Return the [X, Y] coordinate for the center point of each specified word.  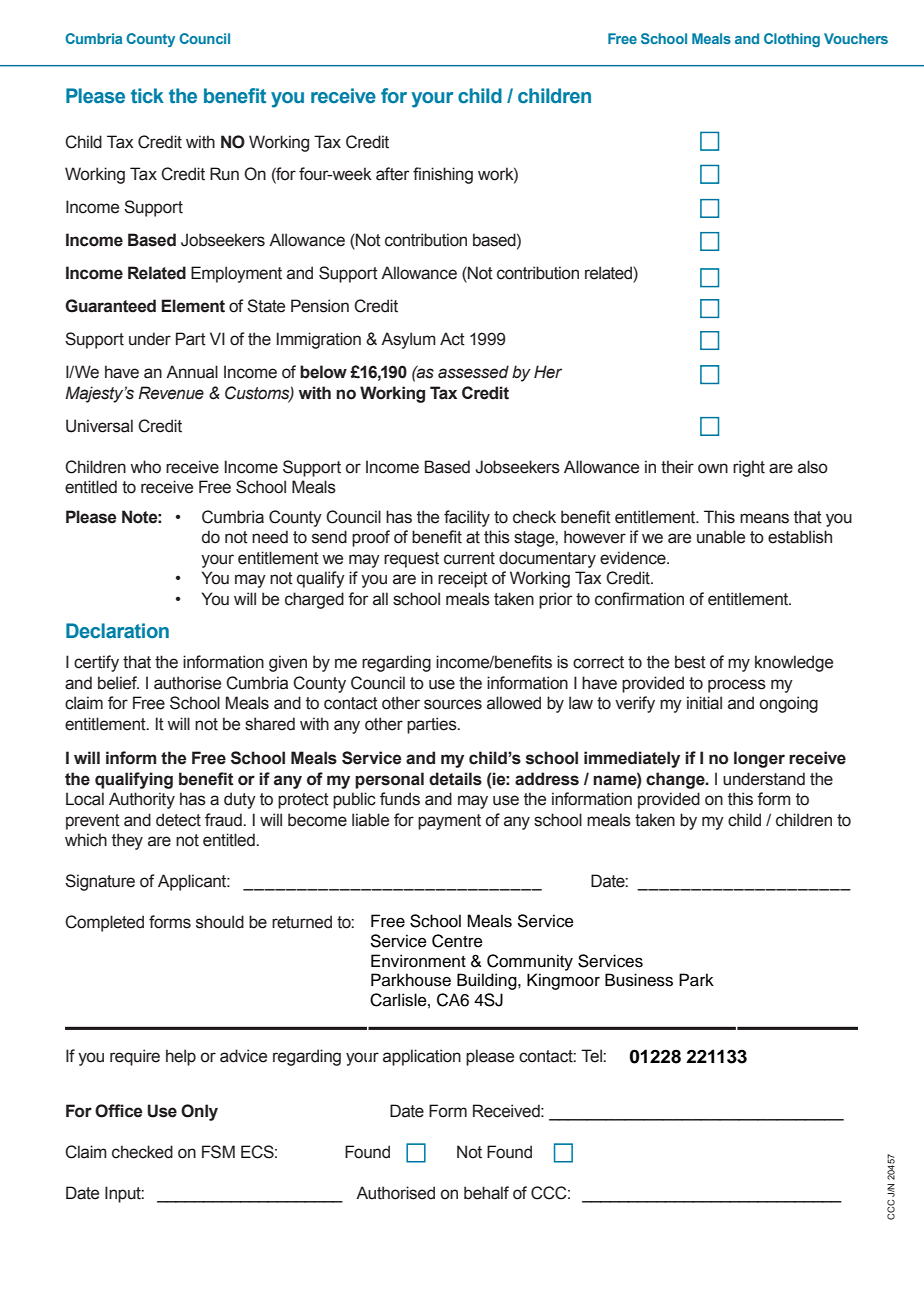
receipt [463, 579]
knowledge [794, 663]
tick [147, 95]
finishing [443, 175]
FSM [218, 1152]
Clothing [792, 40]
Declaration [117, 631]
